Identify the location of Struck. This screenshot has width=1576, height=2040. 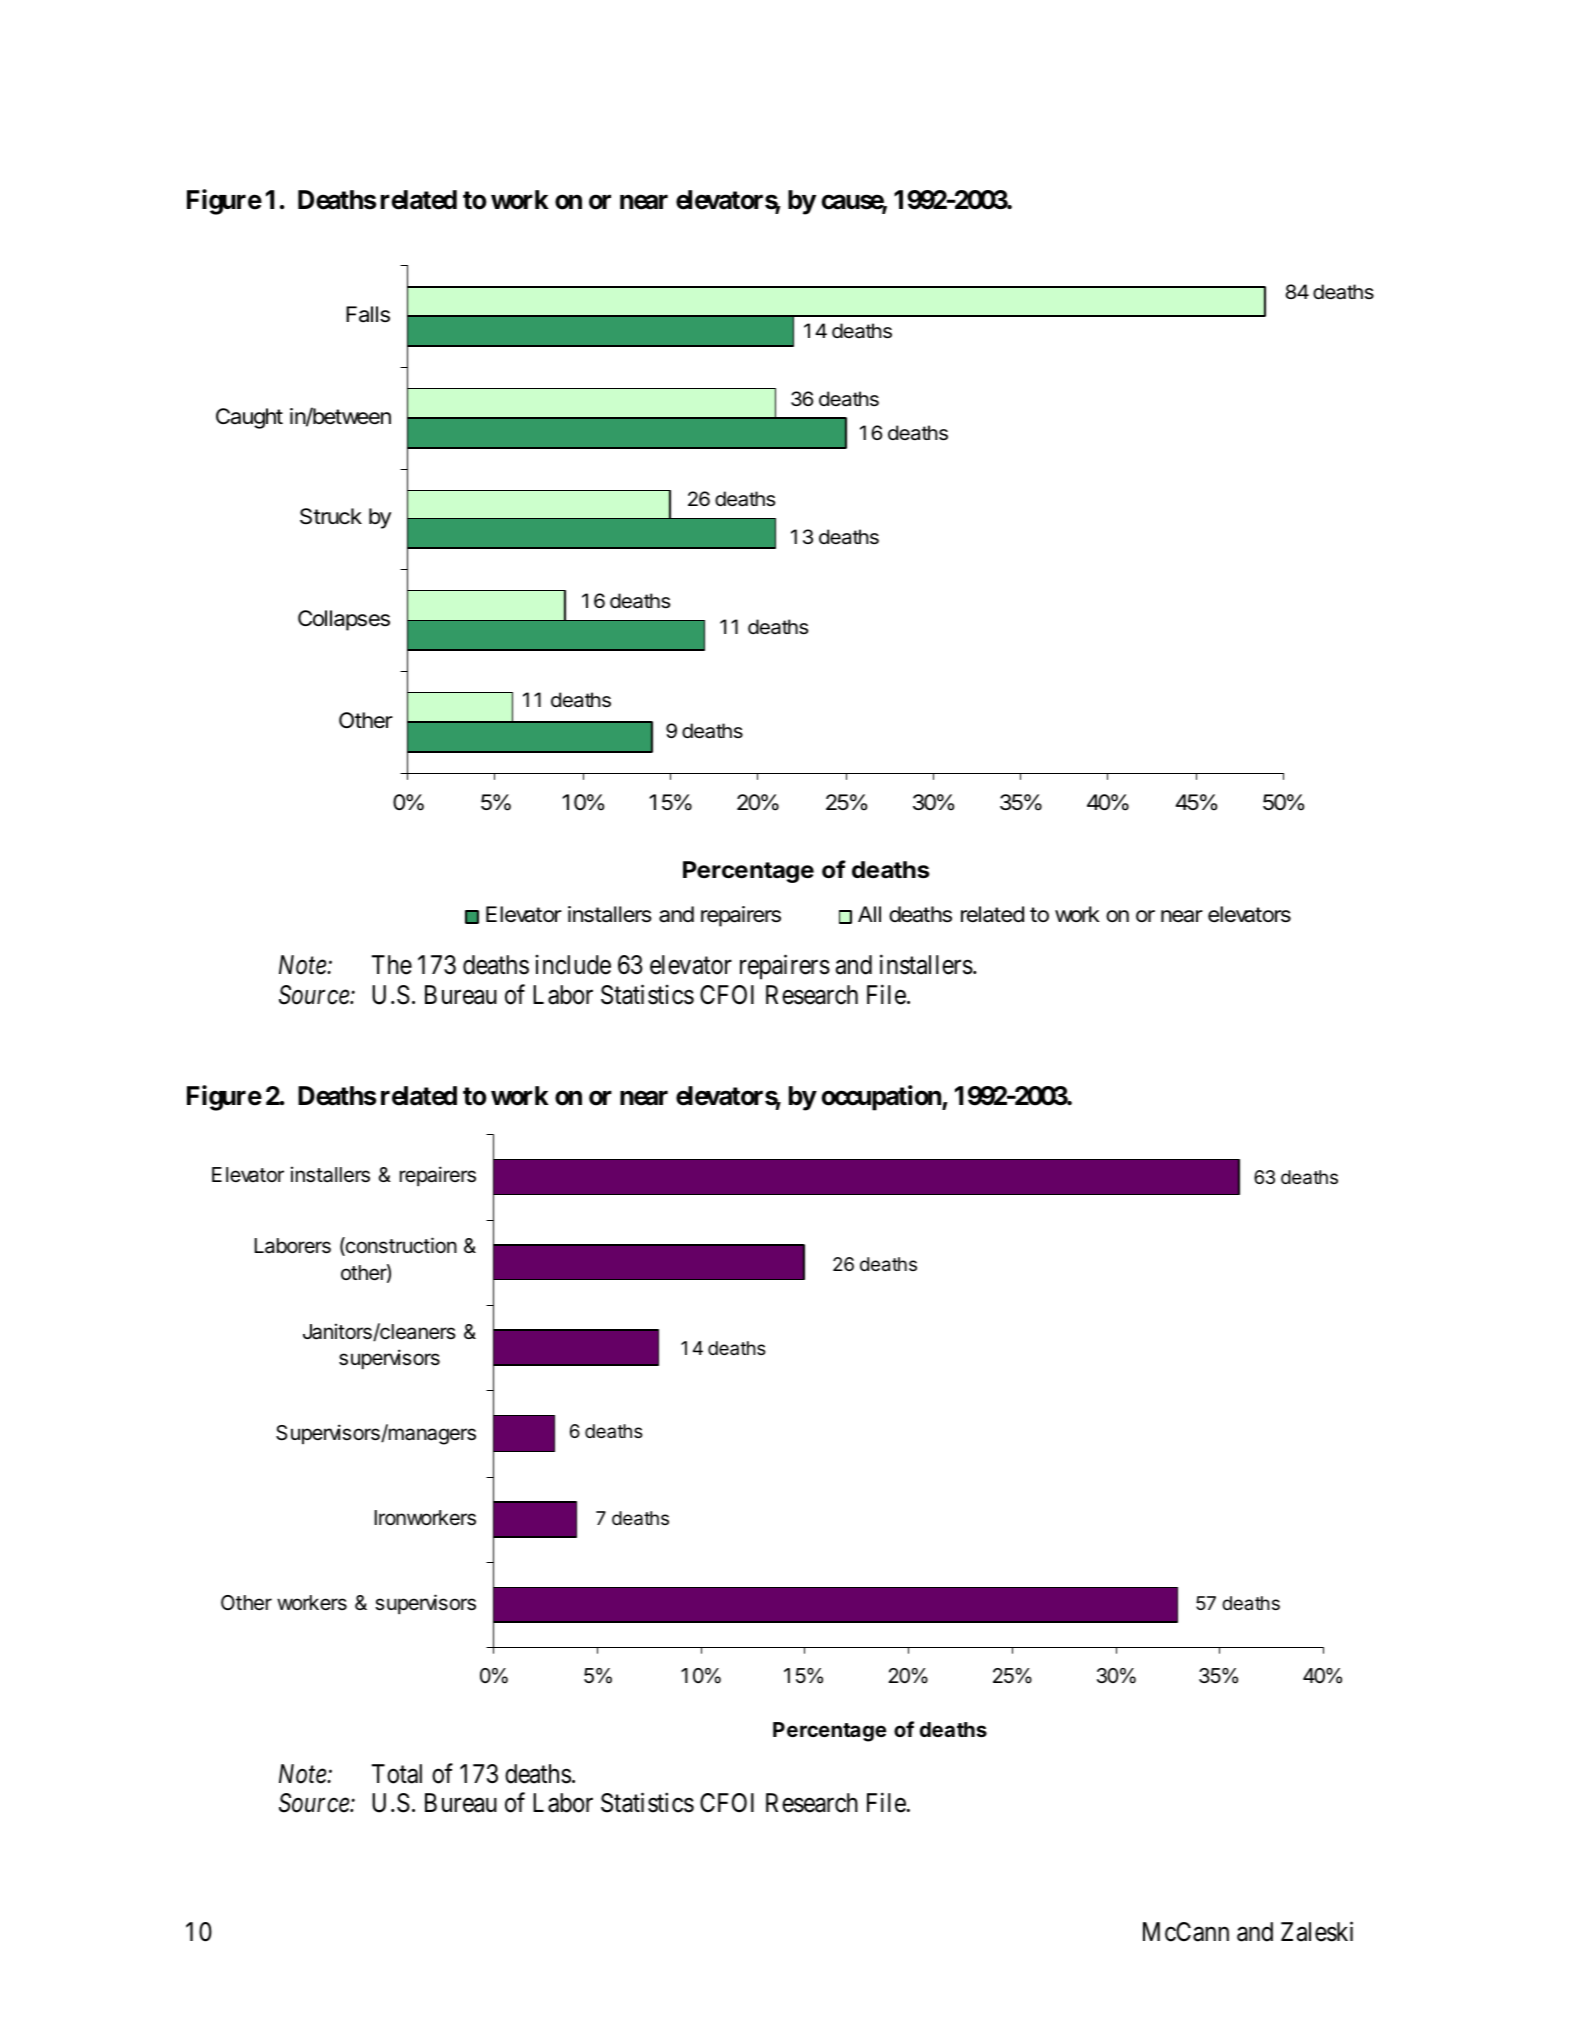
(331, 516).
